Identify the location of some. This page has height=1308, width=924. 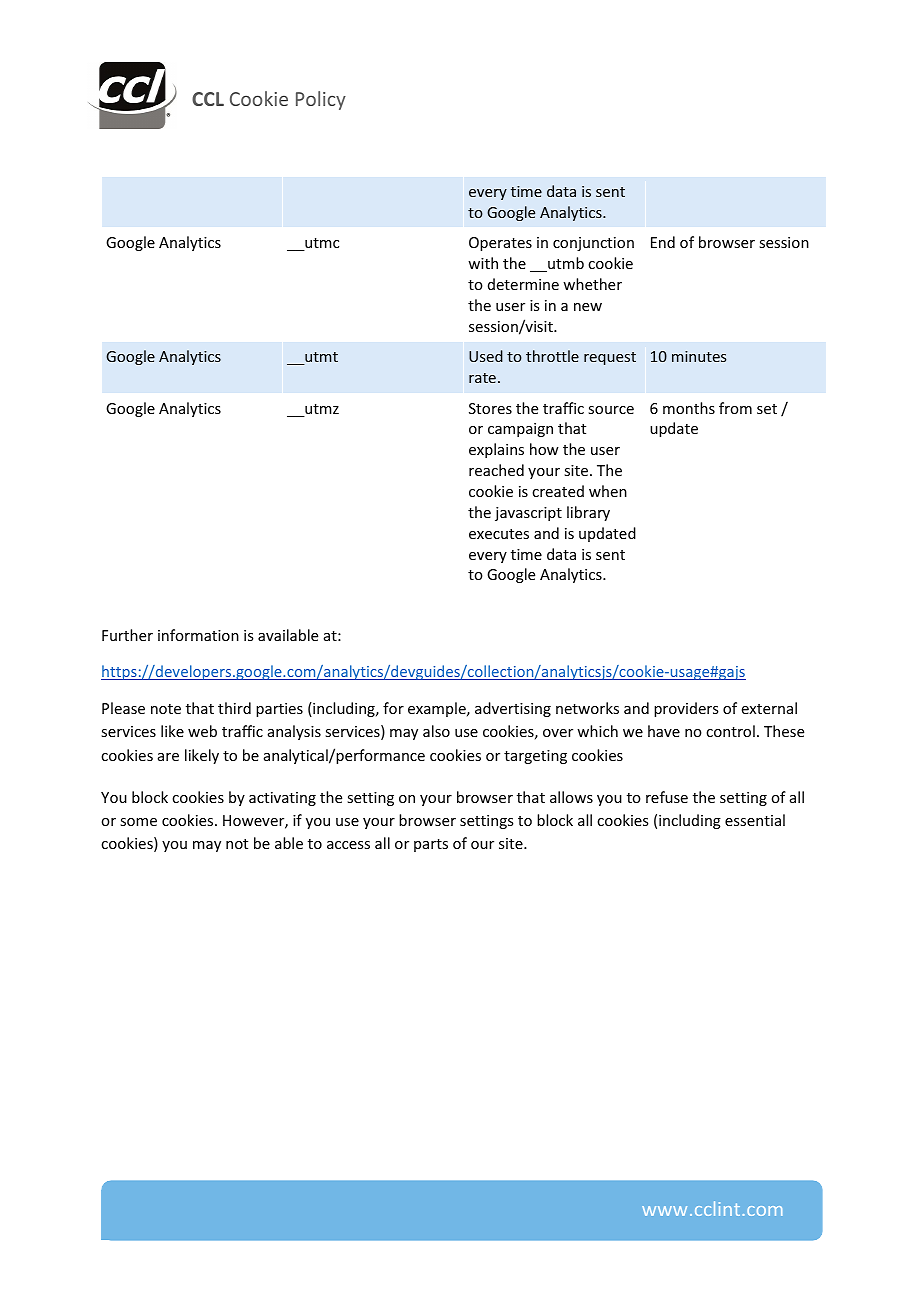
(138, 822).
